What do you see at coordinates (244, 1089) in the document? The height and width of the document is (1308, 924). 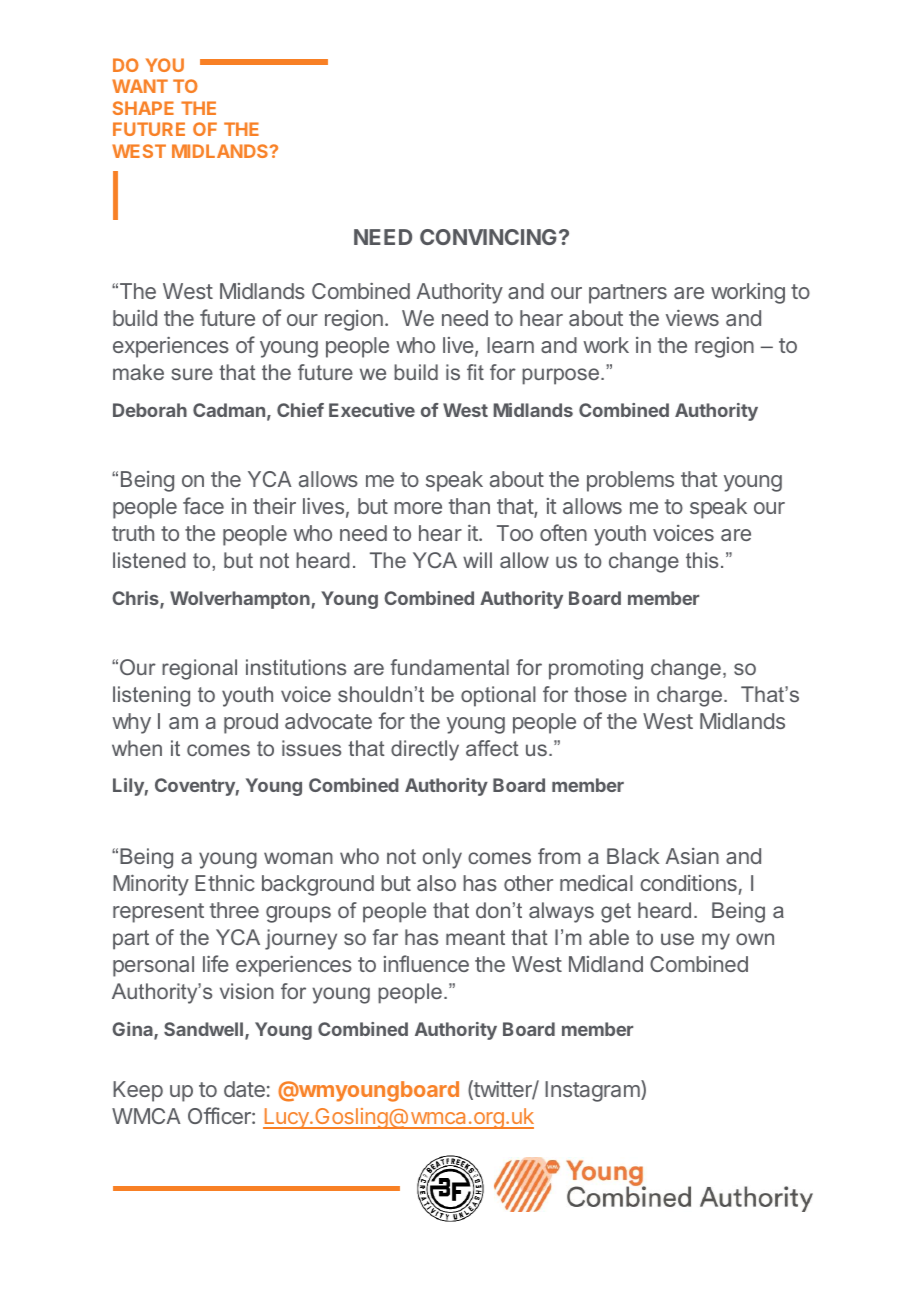 I see `date` at bounding box center [244, 1089].
